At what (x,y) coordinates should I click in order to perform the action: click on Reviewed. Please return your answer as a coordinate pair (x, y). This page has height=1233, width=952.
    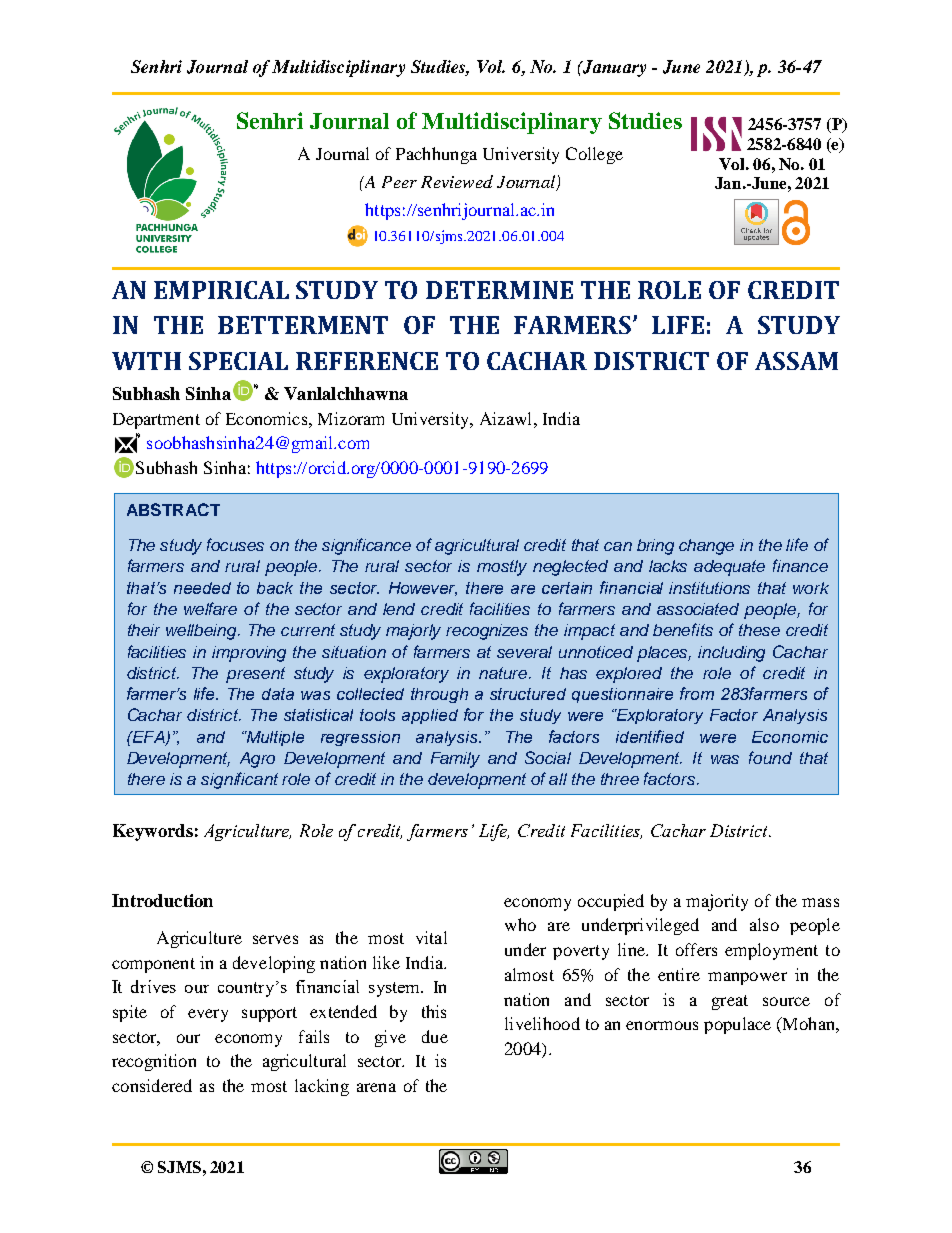
    Looking at the image, I should click on (457, 181).
